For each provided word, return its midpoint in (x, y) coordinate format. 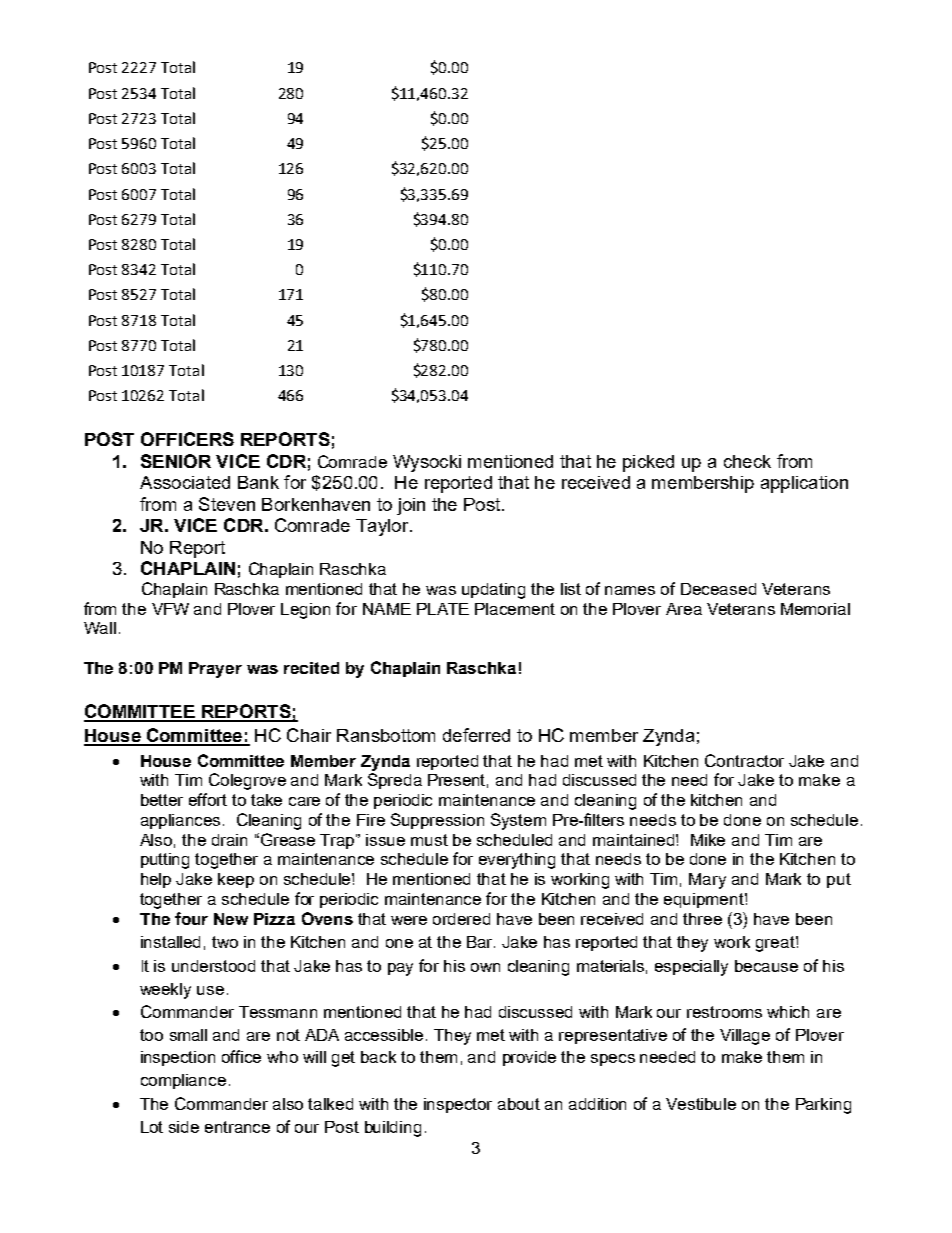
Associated (185, 482)
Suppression (437, 821)
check (747, 461)
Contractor (744, 760)
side (184, 1127)
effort (208, 799)
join (411, 506)
